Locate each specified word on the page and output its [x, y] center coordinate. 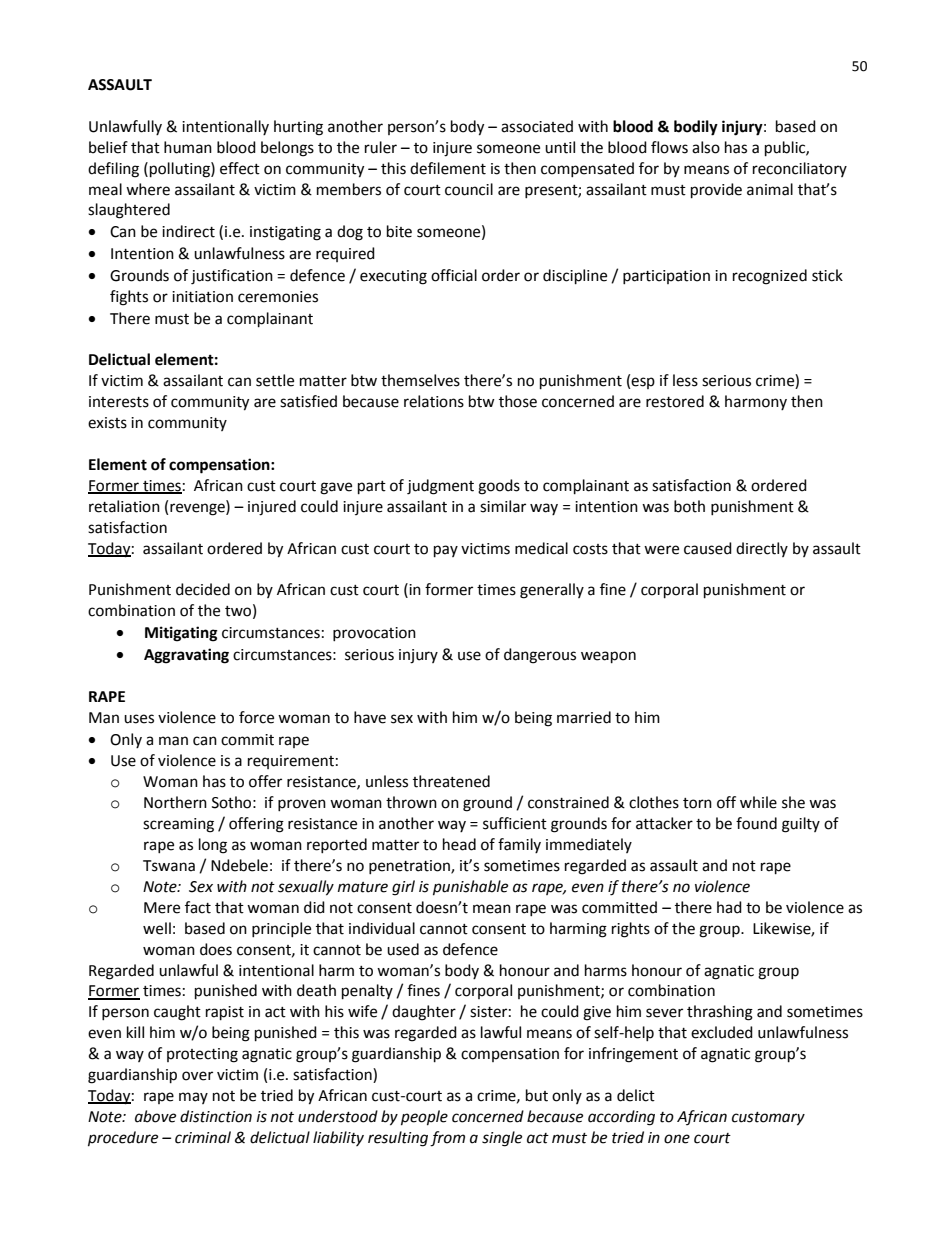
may [193, 1098]
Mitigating [181, 634]
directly [762, 549]
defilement [448, 168]
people [424, 1118]
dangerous [540, 656]
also [706, 147]
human [188, 147]
